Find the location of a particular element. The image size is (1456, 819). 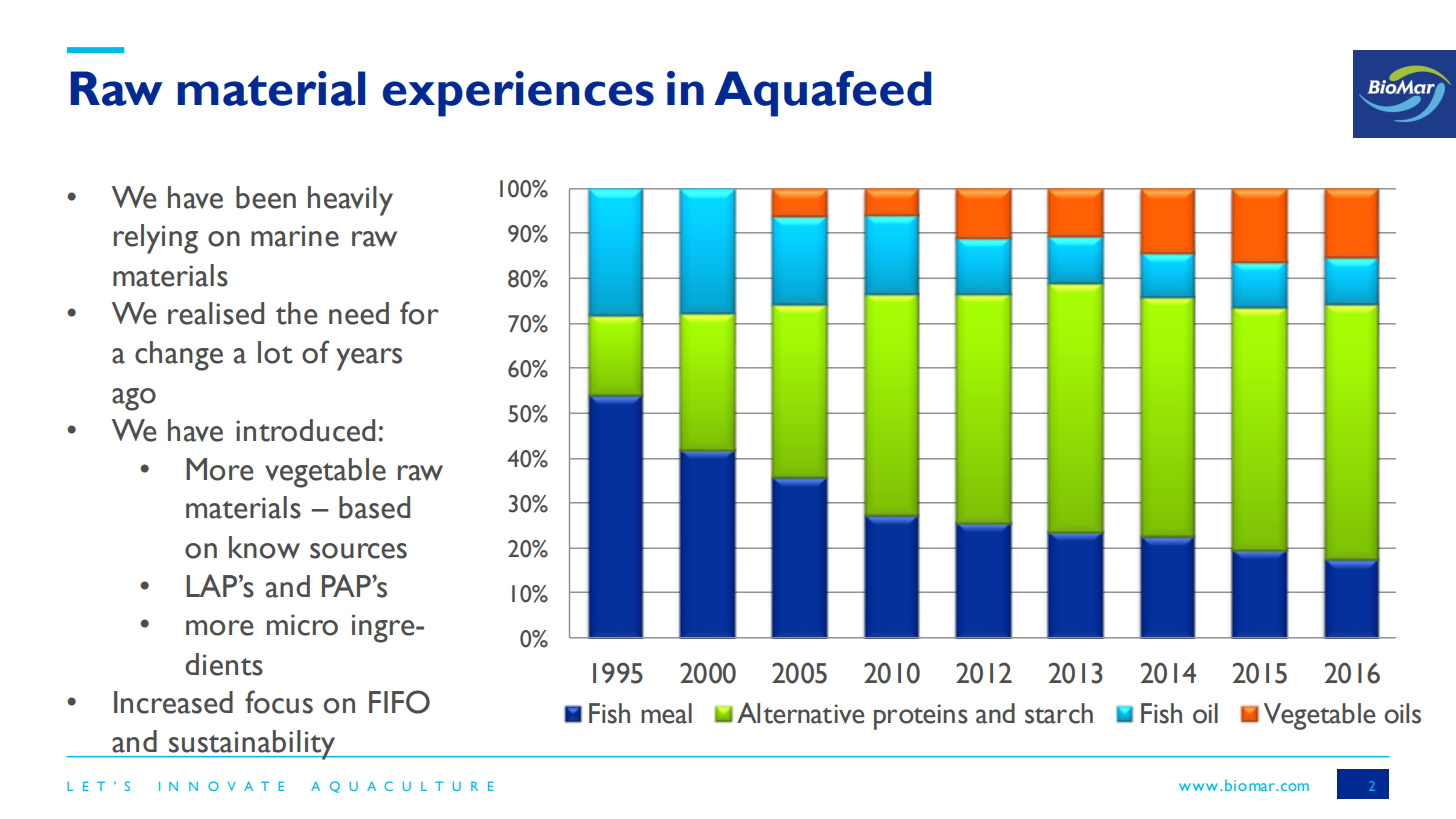

oils is located at coordinates (1402, 713).
